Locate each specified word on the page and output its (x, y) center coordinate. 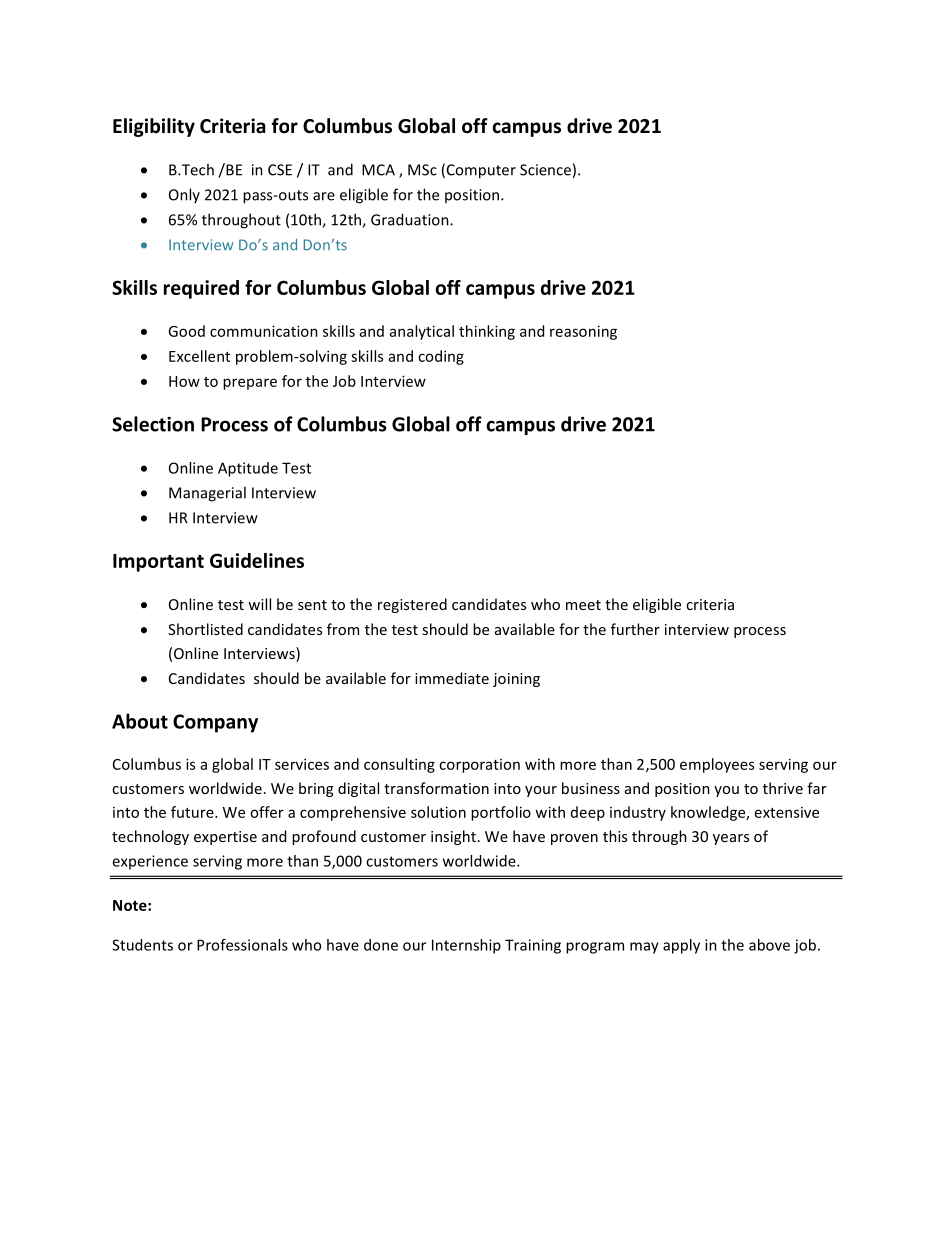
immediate (452, 678)
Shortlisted (205, 629)
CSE (280, 170)
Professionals (242, 945)
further (635, 629)
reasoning (583, 332)
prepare (250, 384)
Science (545, 170)
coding (441, 357)
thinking (487, 332)
